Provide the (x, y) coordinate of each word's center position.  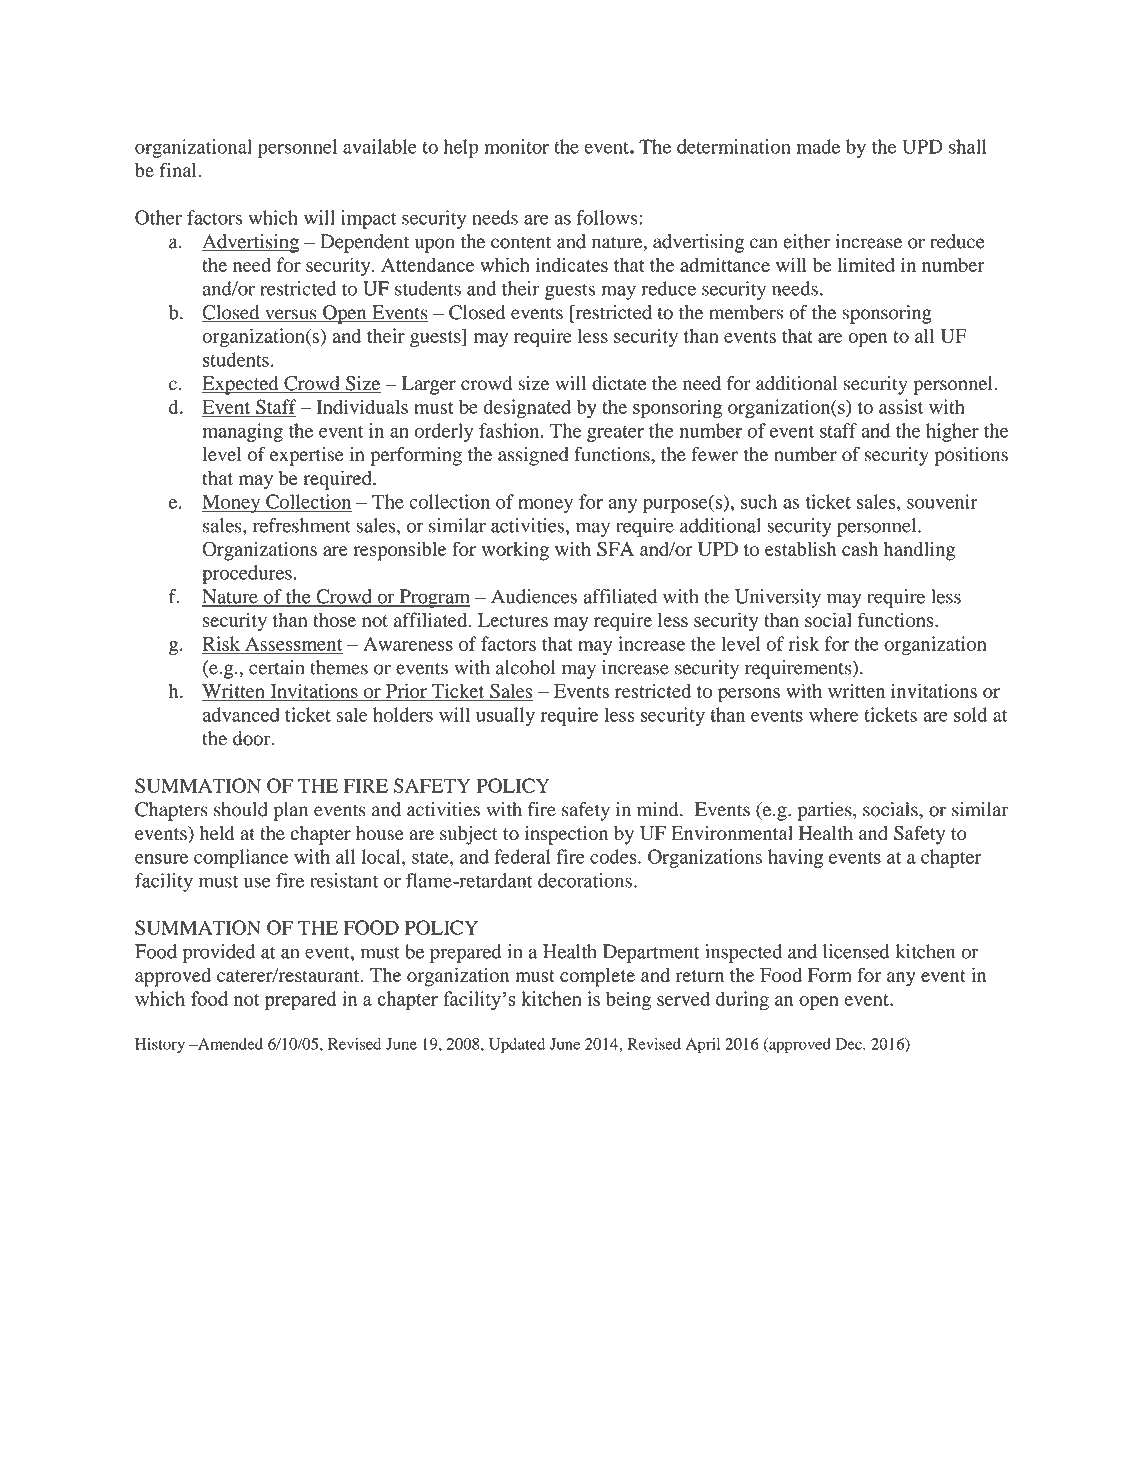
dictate (619, 383)
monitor (516, 146)
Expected (241, 385)
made (818, 146)
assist (901, 406)
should (241, 809)
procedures (247, 574)
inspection (566, 835)
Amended (229, 1044)
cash (860, 549)
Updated (517, 1045)
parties (825, 811)
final (179, 170)
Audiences (534, 596)
